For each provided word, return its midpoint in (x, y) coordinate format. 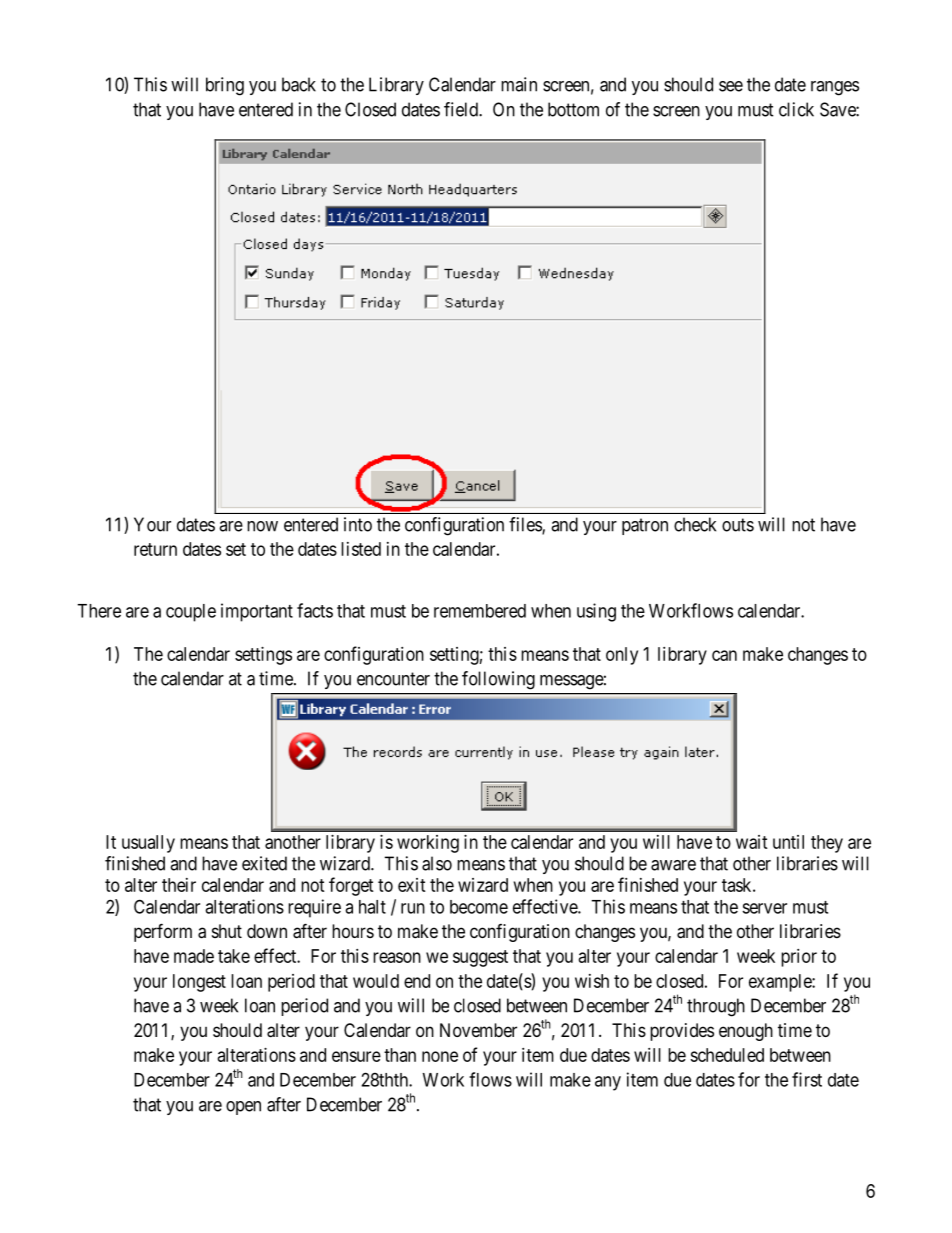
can (724, 655)
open (243, 1108)
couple (191, 613)
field (462, 109)
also (437, 863)
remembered (480, 611)
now (262, 526)
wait (752, 842)
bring (225, 86)
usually (148, 844)
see (731, 86)
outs (738, 525)
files (526, 525)
